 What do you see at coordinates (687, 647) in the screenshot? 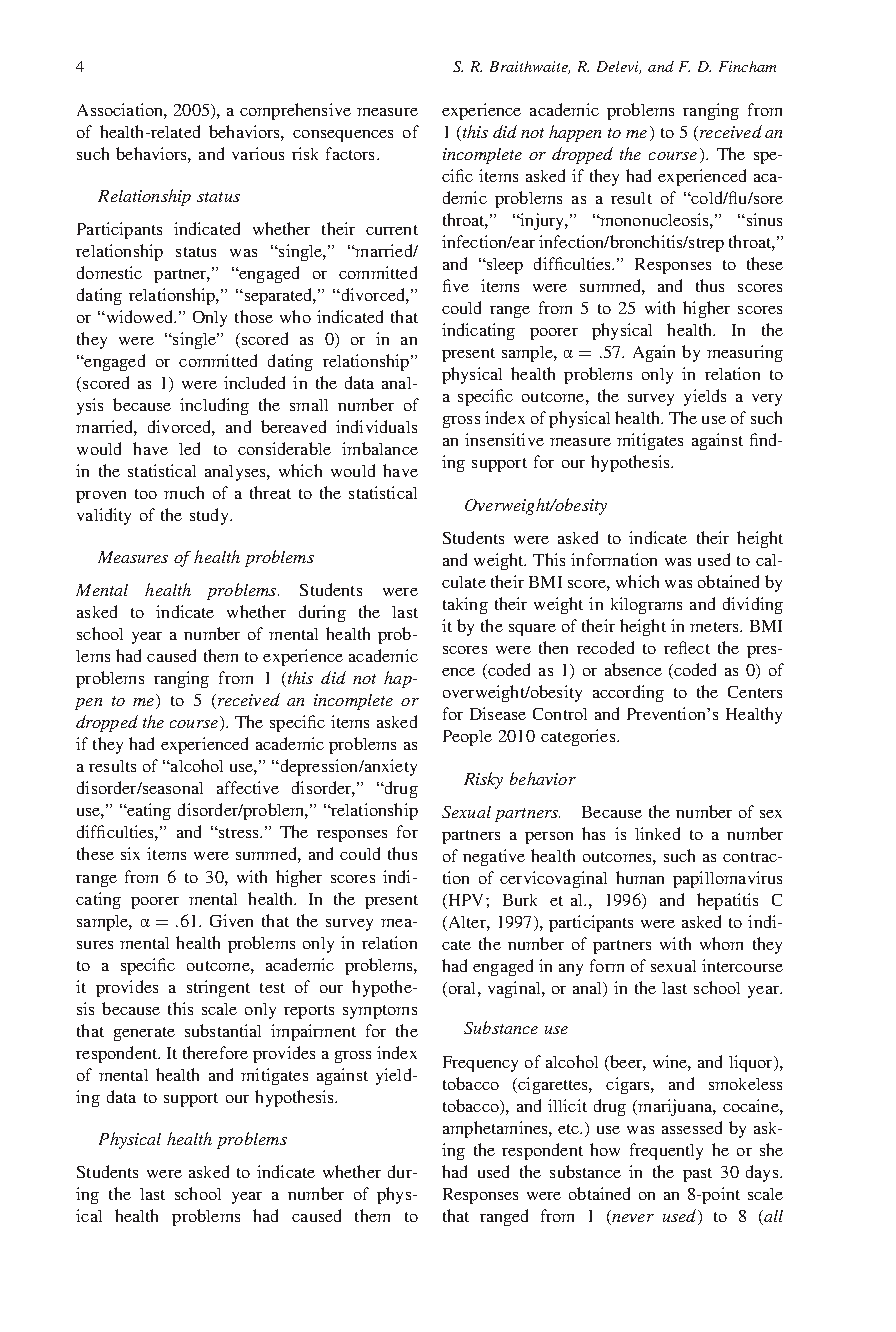
I see `reflect` at bounding box center [687, 647].
